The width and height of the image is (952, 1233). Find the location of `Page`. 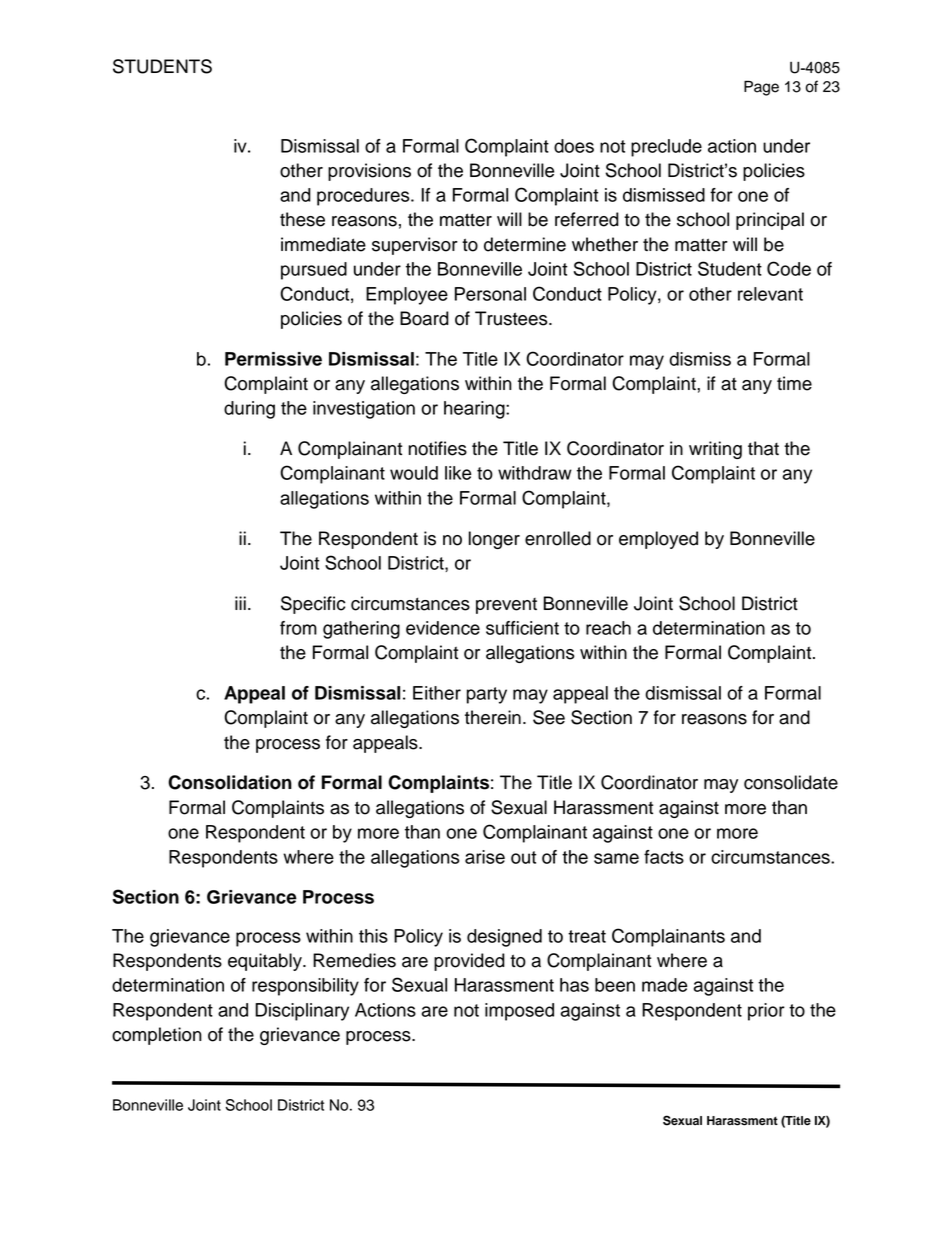

Page is located at coordinates (761, 88).
